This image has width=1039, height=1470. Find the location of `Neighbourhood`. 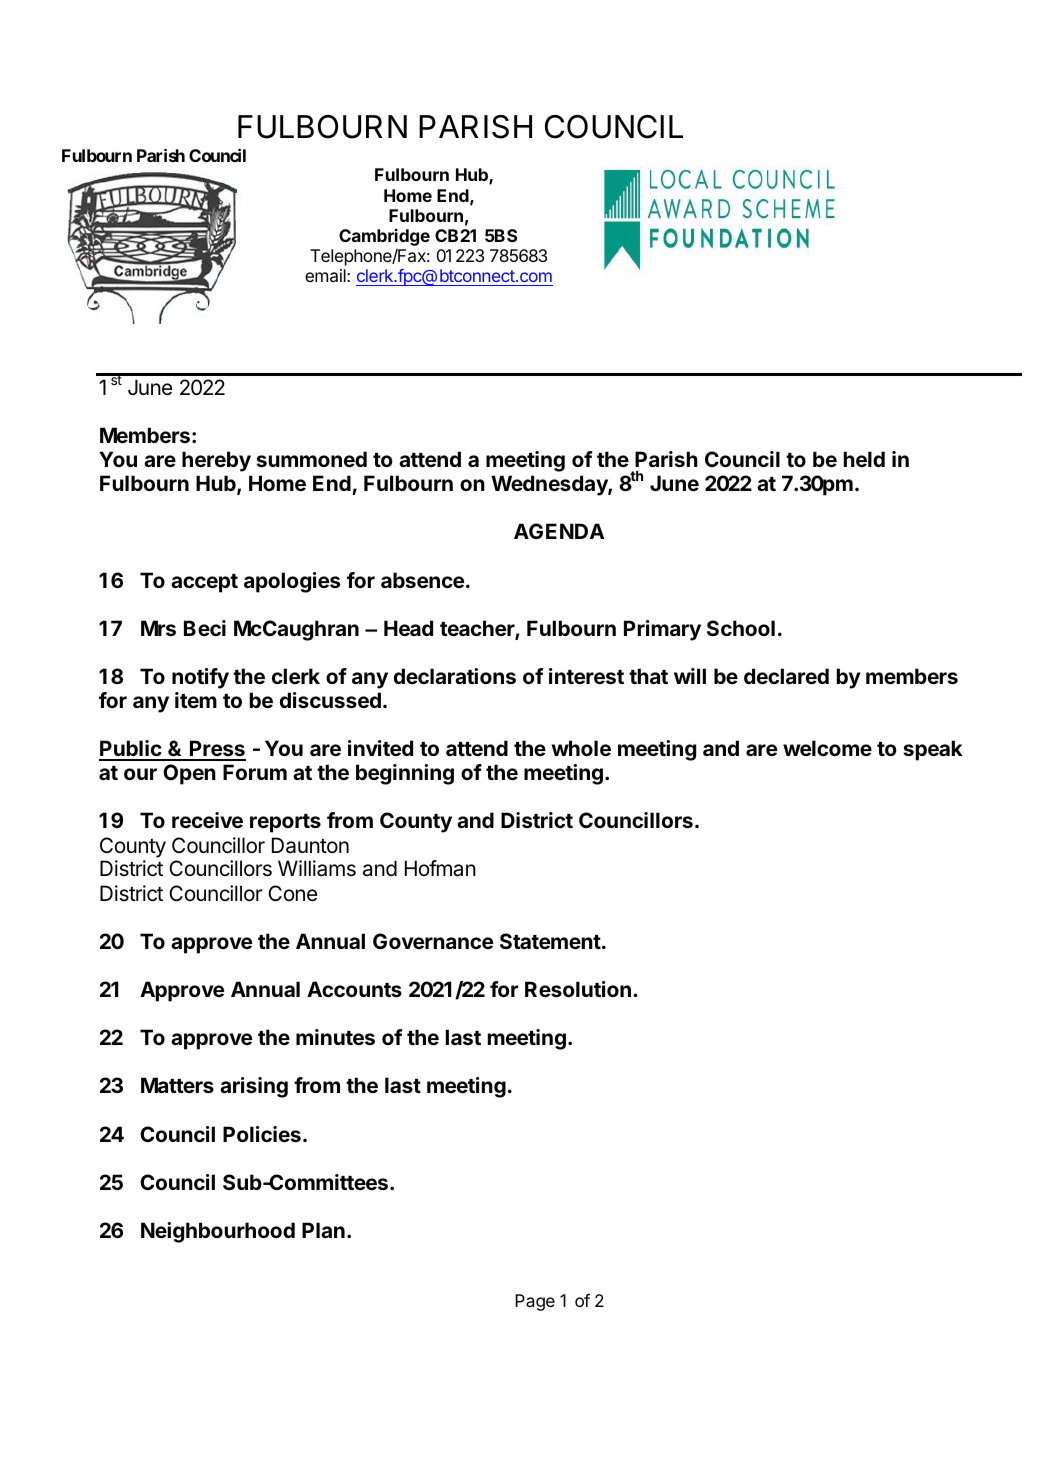

Neighbourhood is located at coordinates (218, 1232).
